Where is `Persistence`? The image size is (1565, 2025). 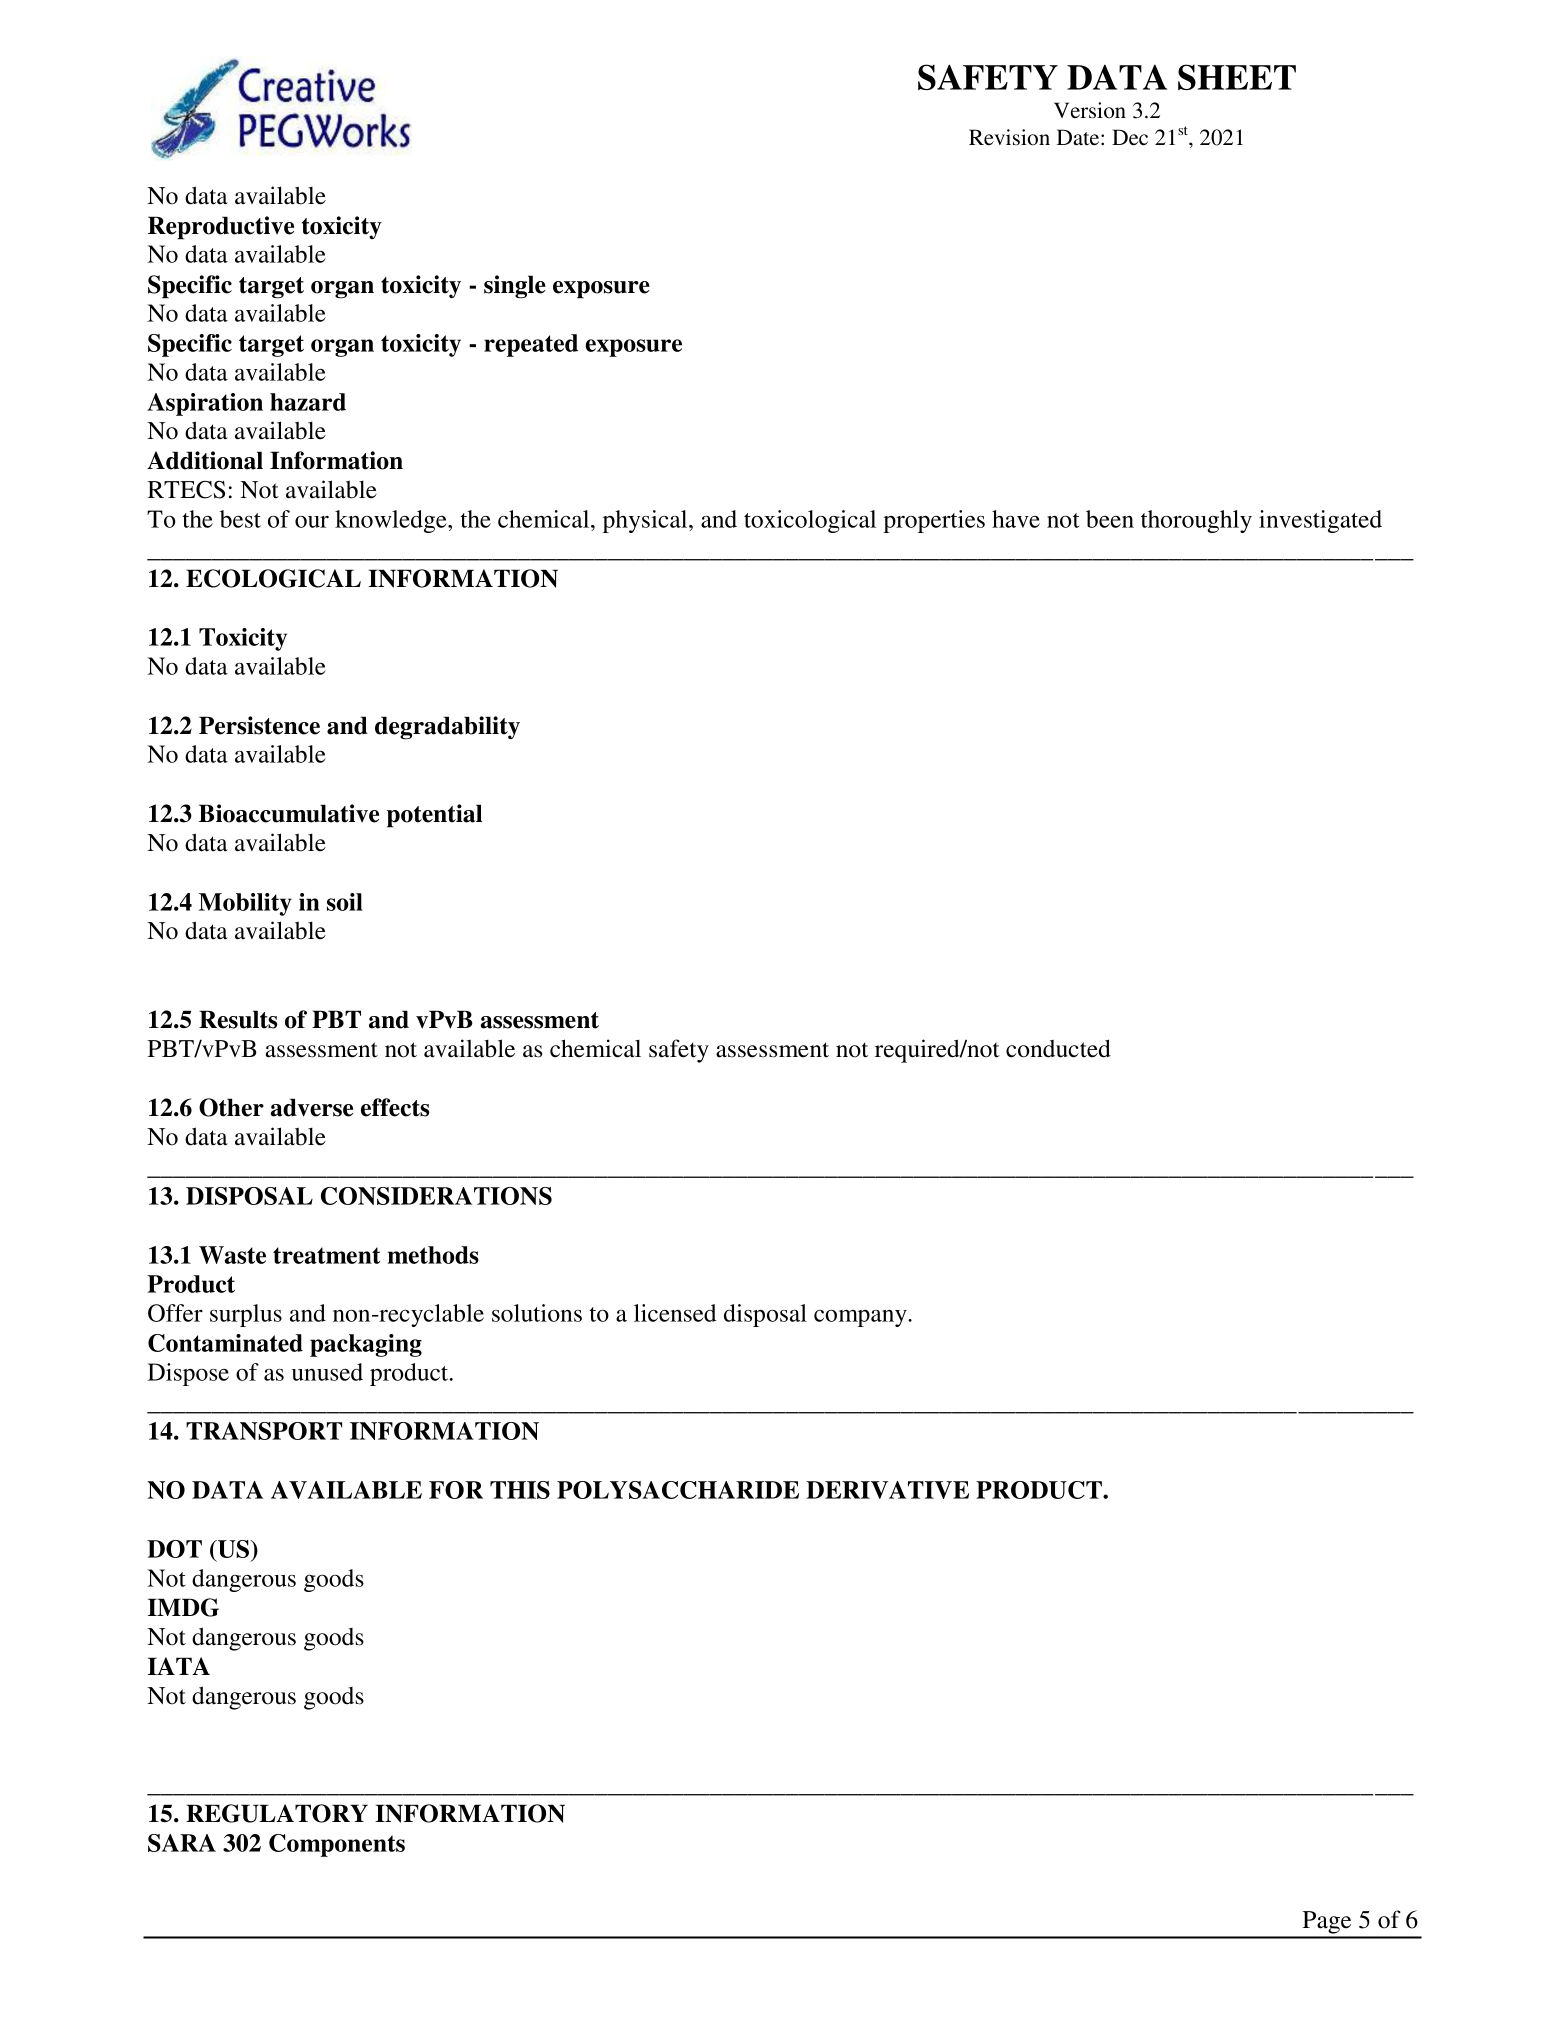 Persistence is located at coordinates (259, 725).
